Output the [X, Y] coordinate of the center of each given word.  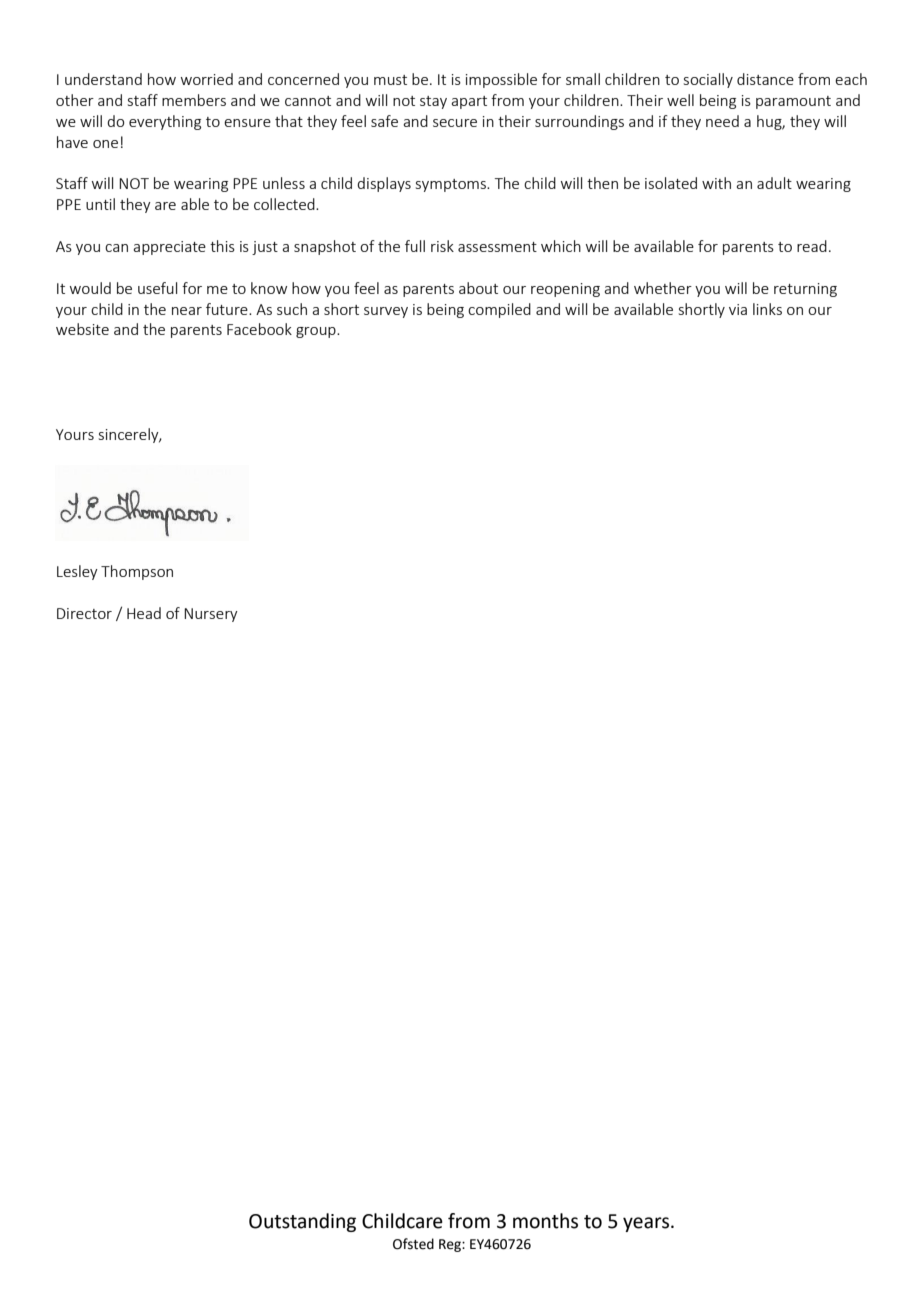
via [738, 309]
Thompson [137, 572]
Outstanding [302, 1222]
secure [455, 123]
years [647, 1224]
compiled [499, 310]
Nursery [211, 615]
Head [144, 613]
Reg [451, 1245]
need [722, 121]
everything [165, 122]
